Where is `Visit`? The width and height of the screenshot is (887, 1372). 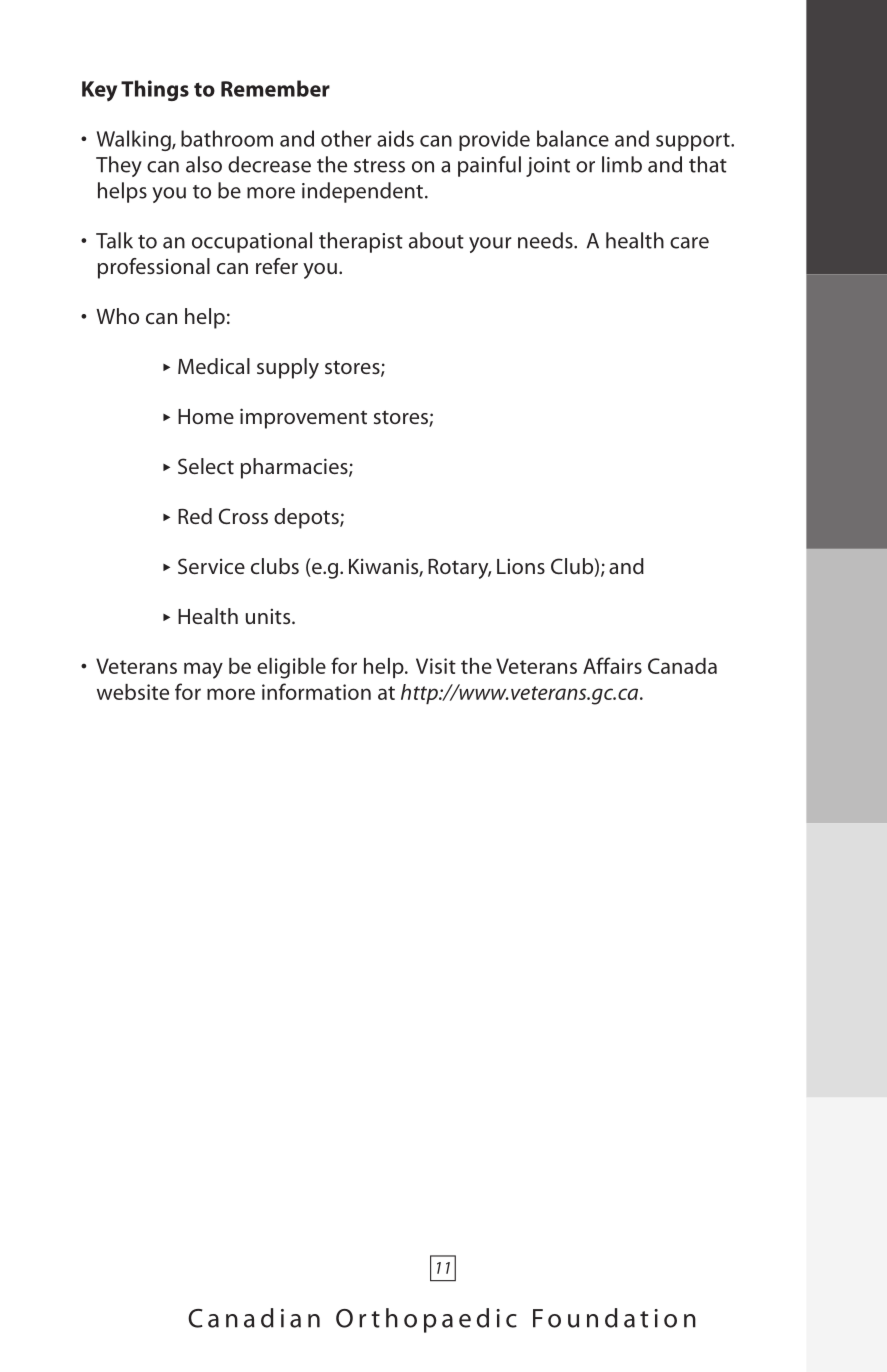 Visit is located at coordinates (436, 666).
